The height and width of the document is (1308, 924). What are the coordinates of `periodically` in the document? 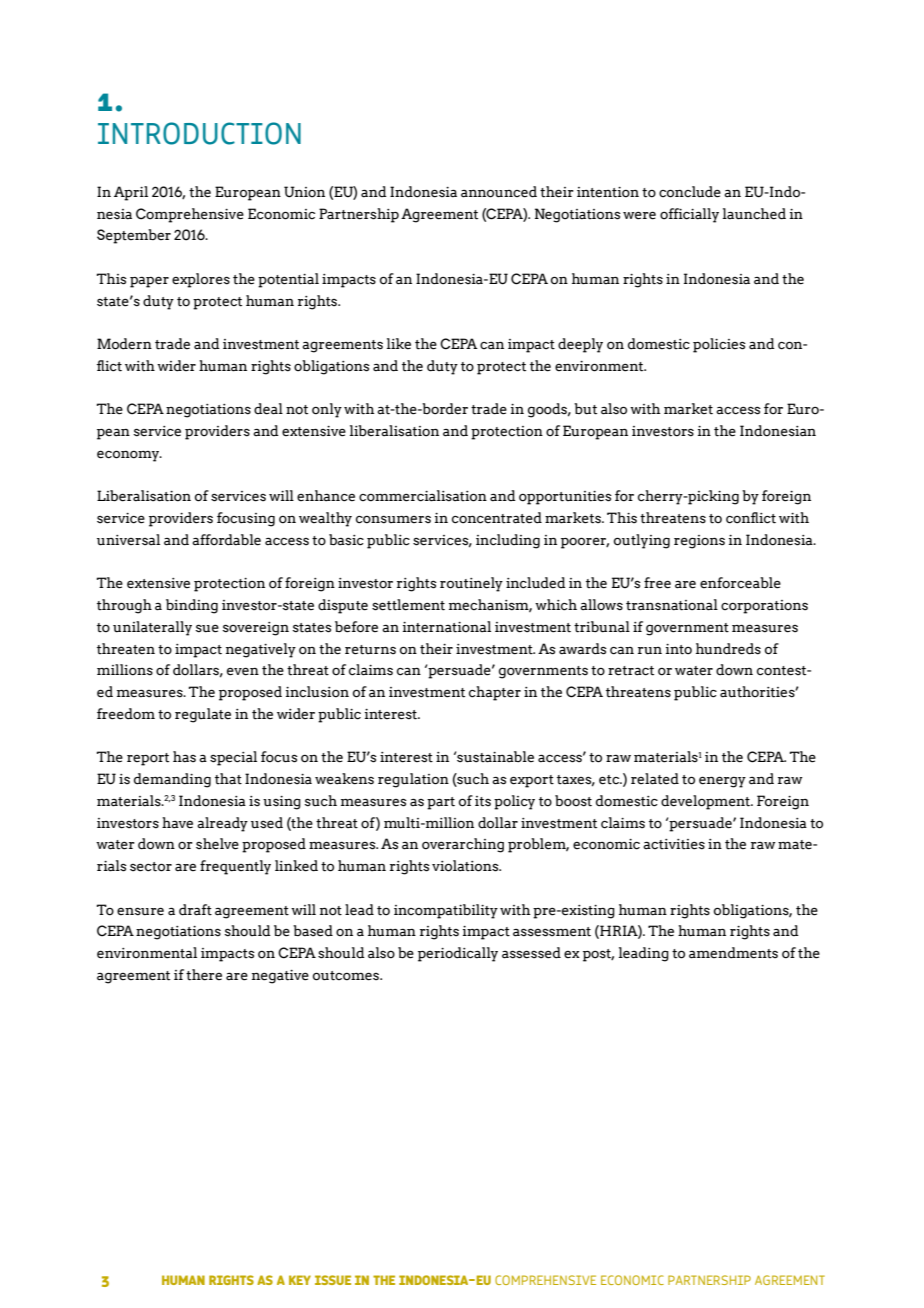 It's located at (458, 954).
